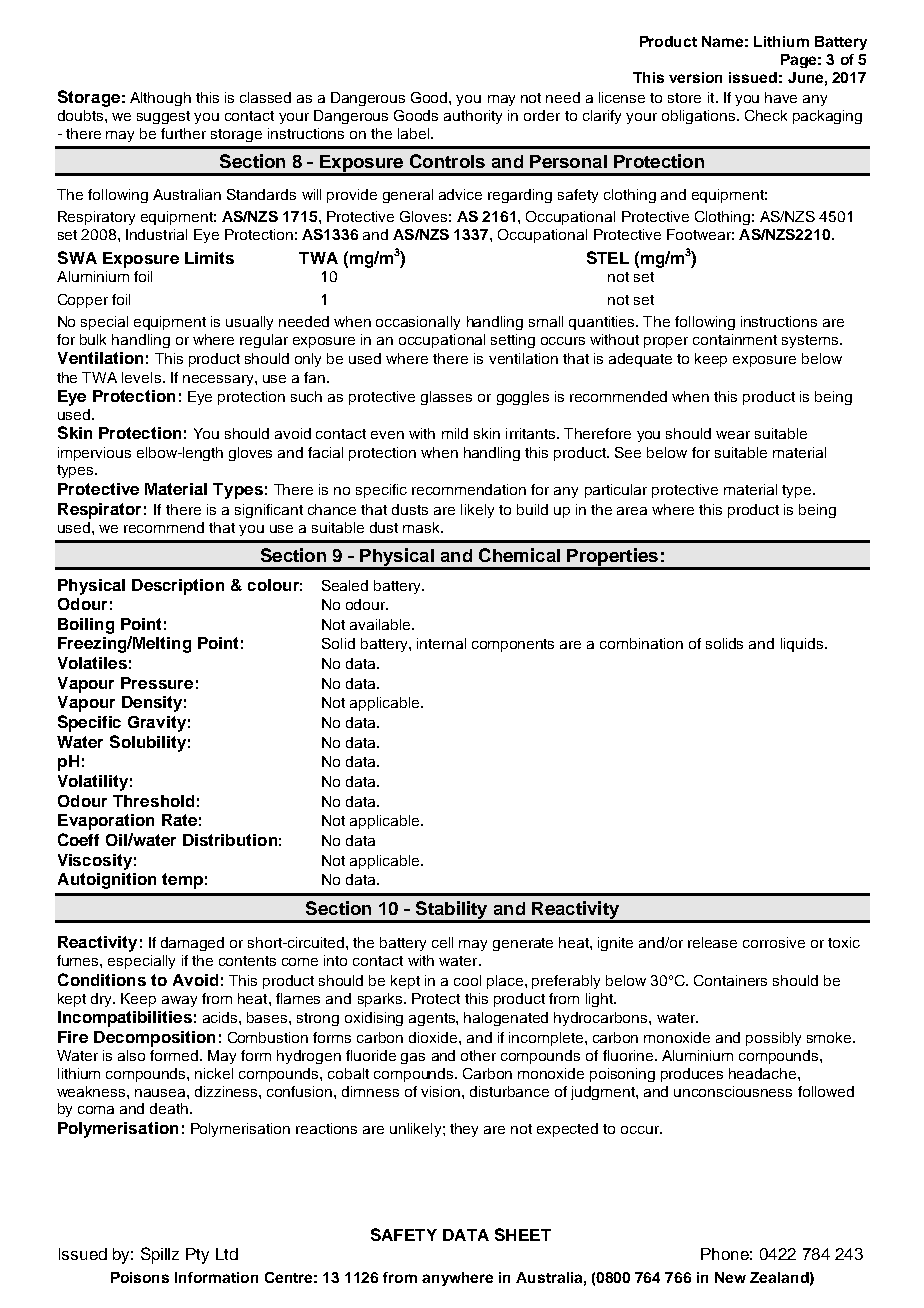 Image resolution: width=924 pixels, height=1308 pixels. Describe the element at coordinates (197, 1256) in the image. I see `Pty` at that location.
